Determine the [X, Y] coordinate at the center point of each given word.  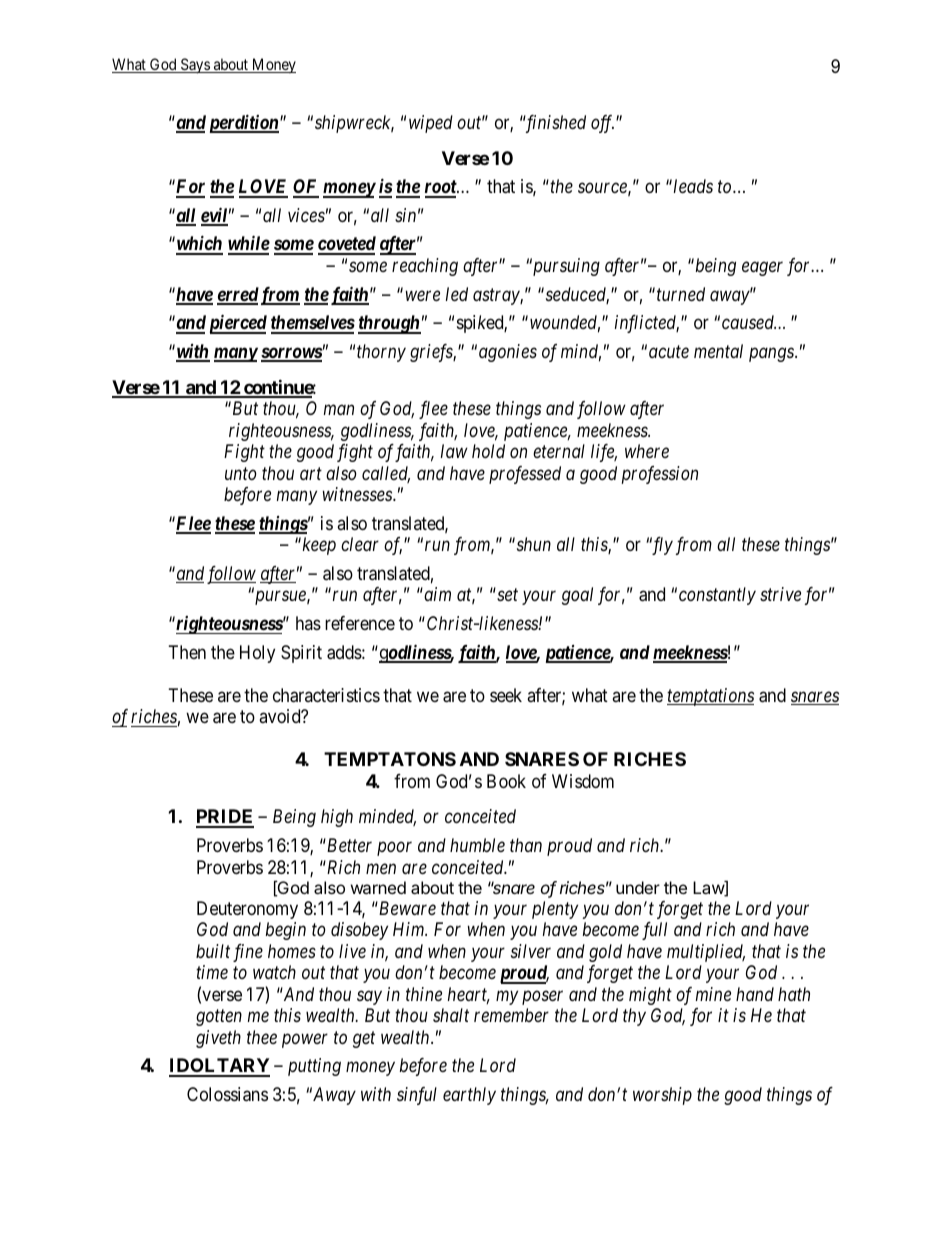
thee [262, 1037]
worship [662, 1096]
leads [693, 186]
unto [241, 474]
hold [488, 451]
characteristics [326, 695]
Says [195, 66]
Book [506, 781]
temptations [710, 697]
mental [718, 351]
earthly [469, 1096]
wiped [431, 124]
